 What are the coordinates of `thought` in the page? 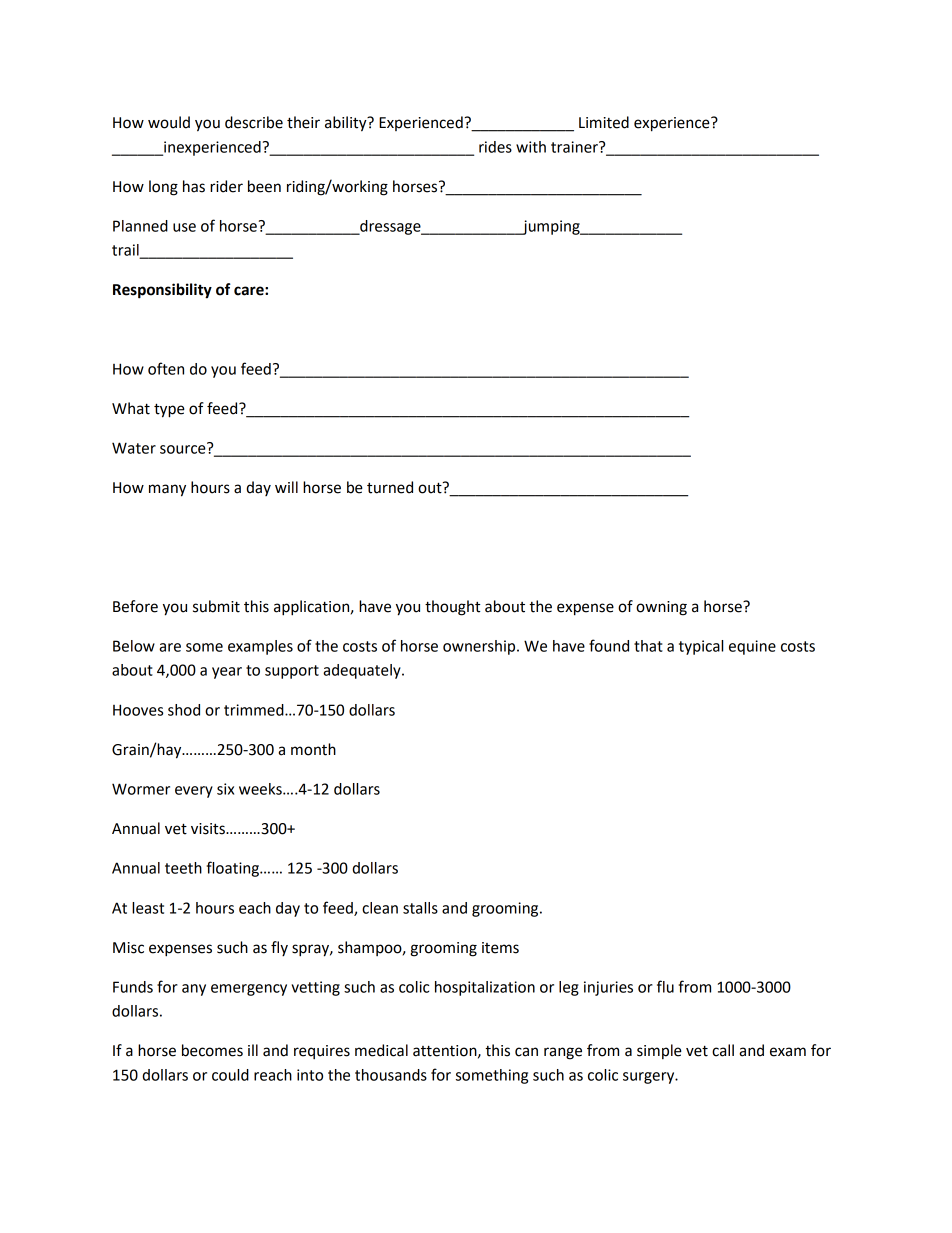 It's located at (452, 608).
